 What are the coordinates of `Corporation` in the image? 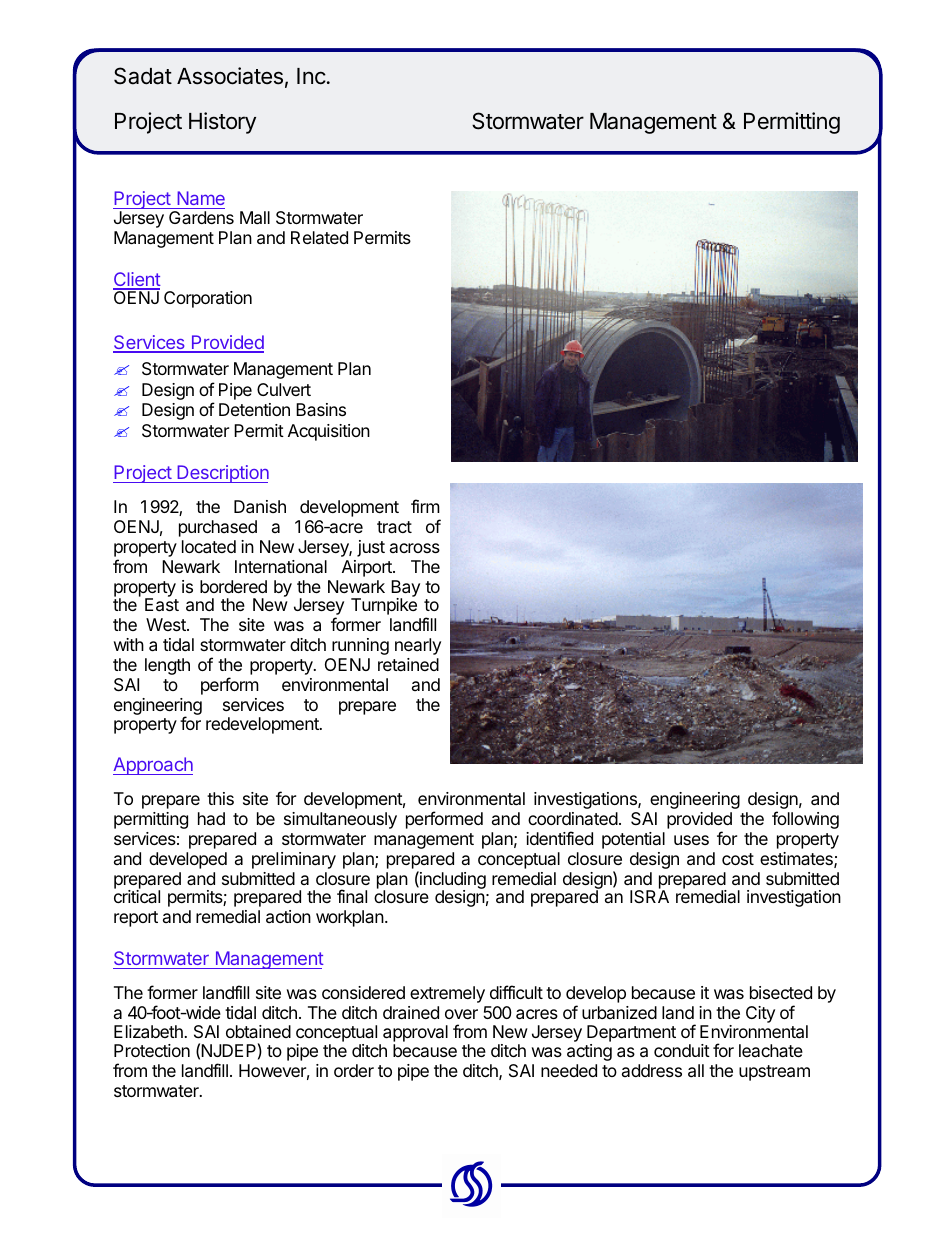 It's located at (208, 299).
